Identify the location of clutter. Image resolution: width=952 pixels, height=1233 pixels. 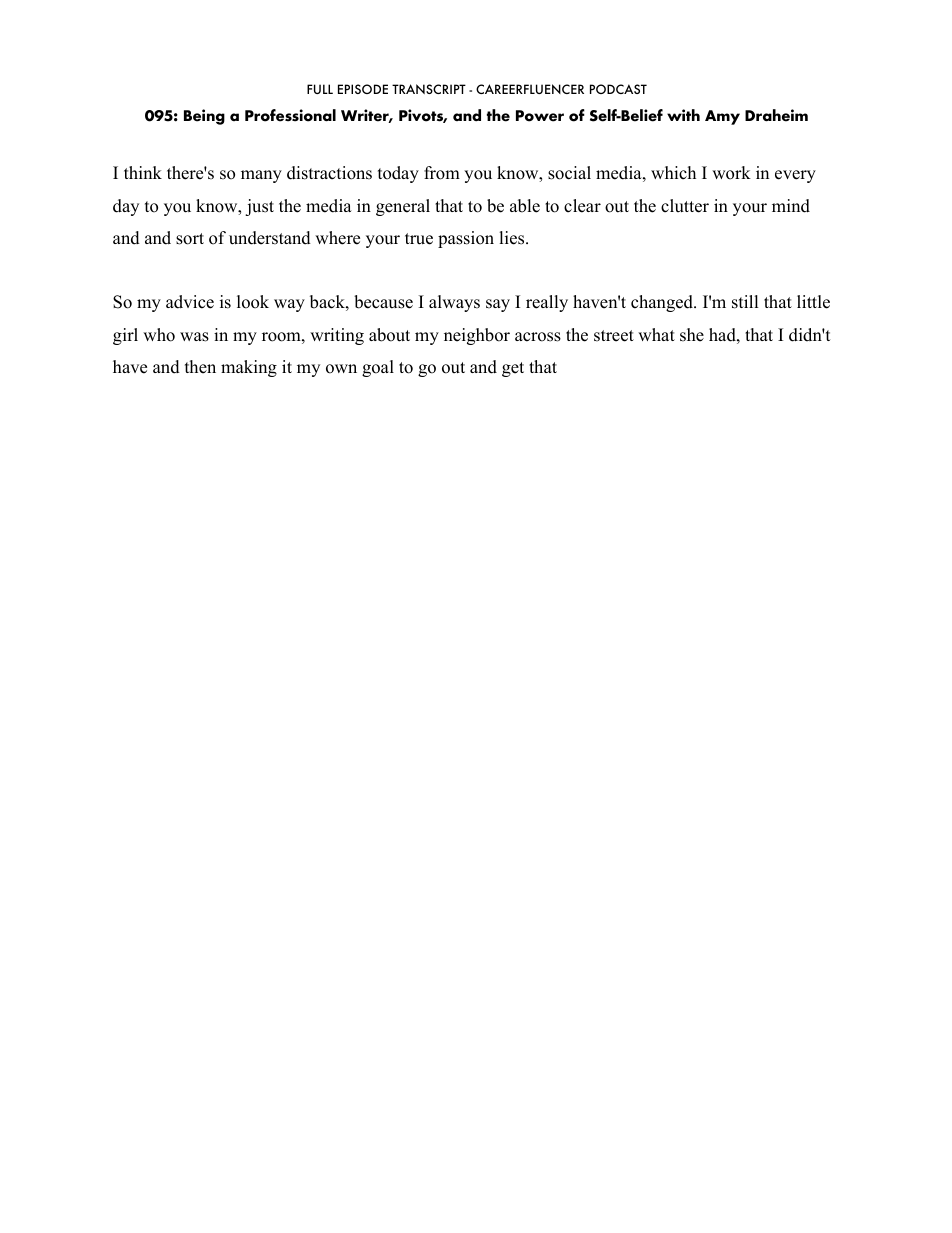
(685, 206).
